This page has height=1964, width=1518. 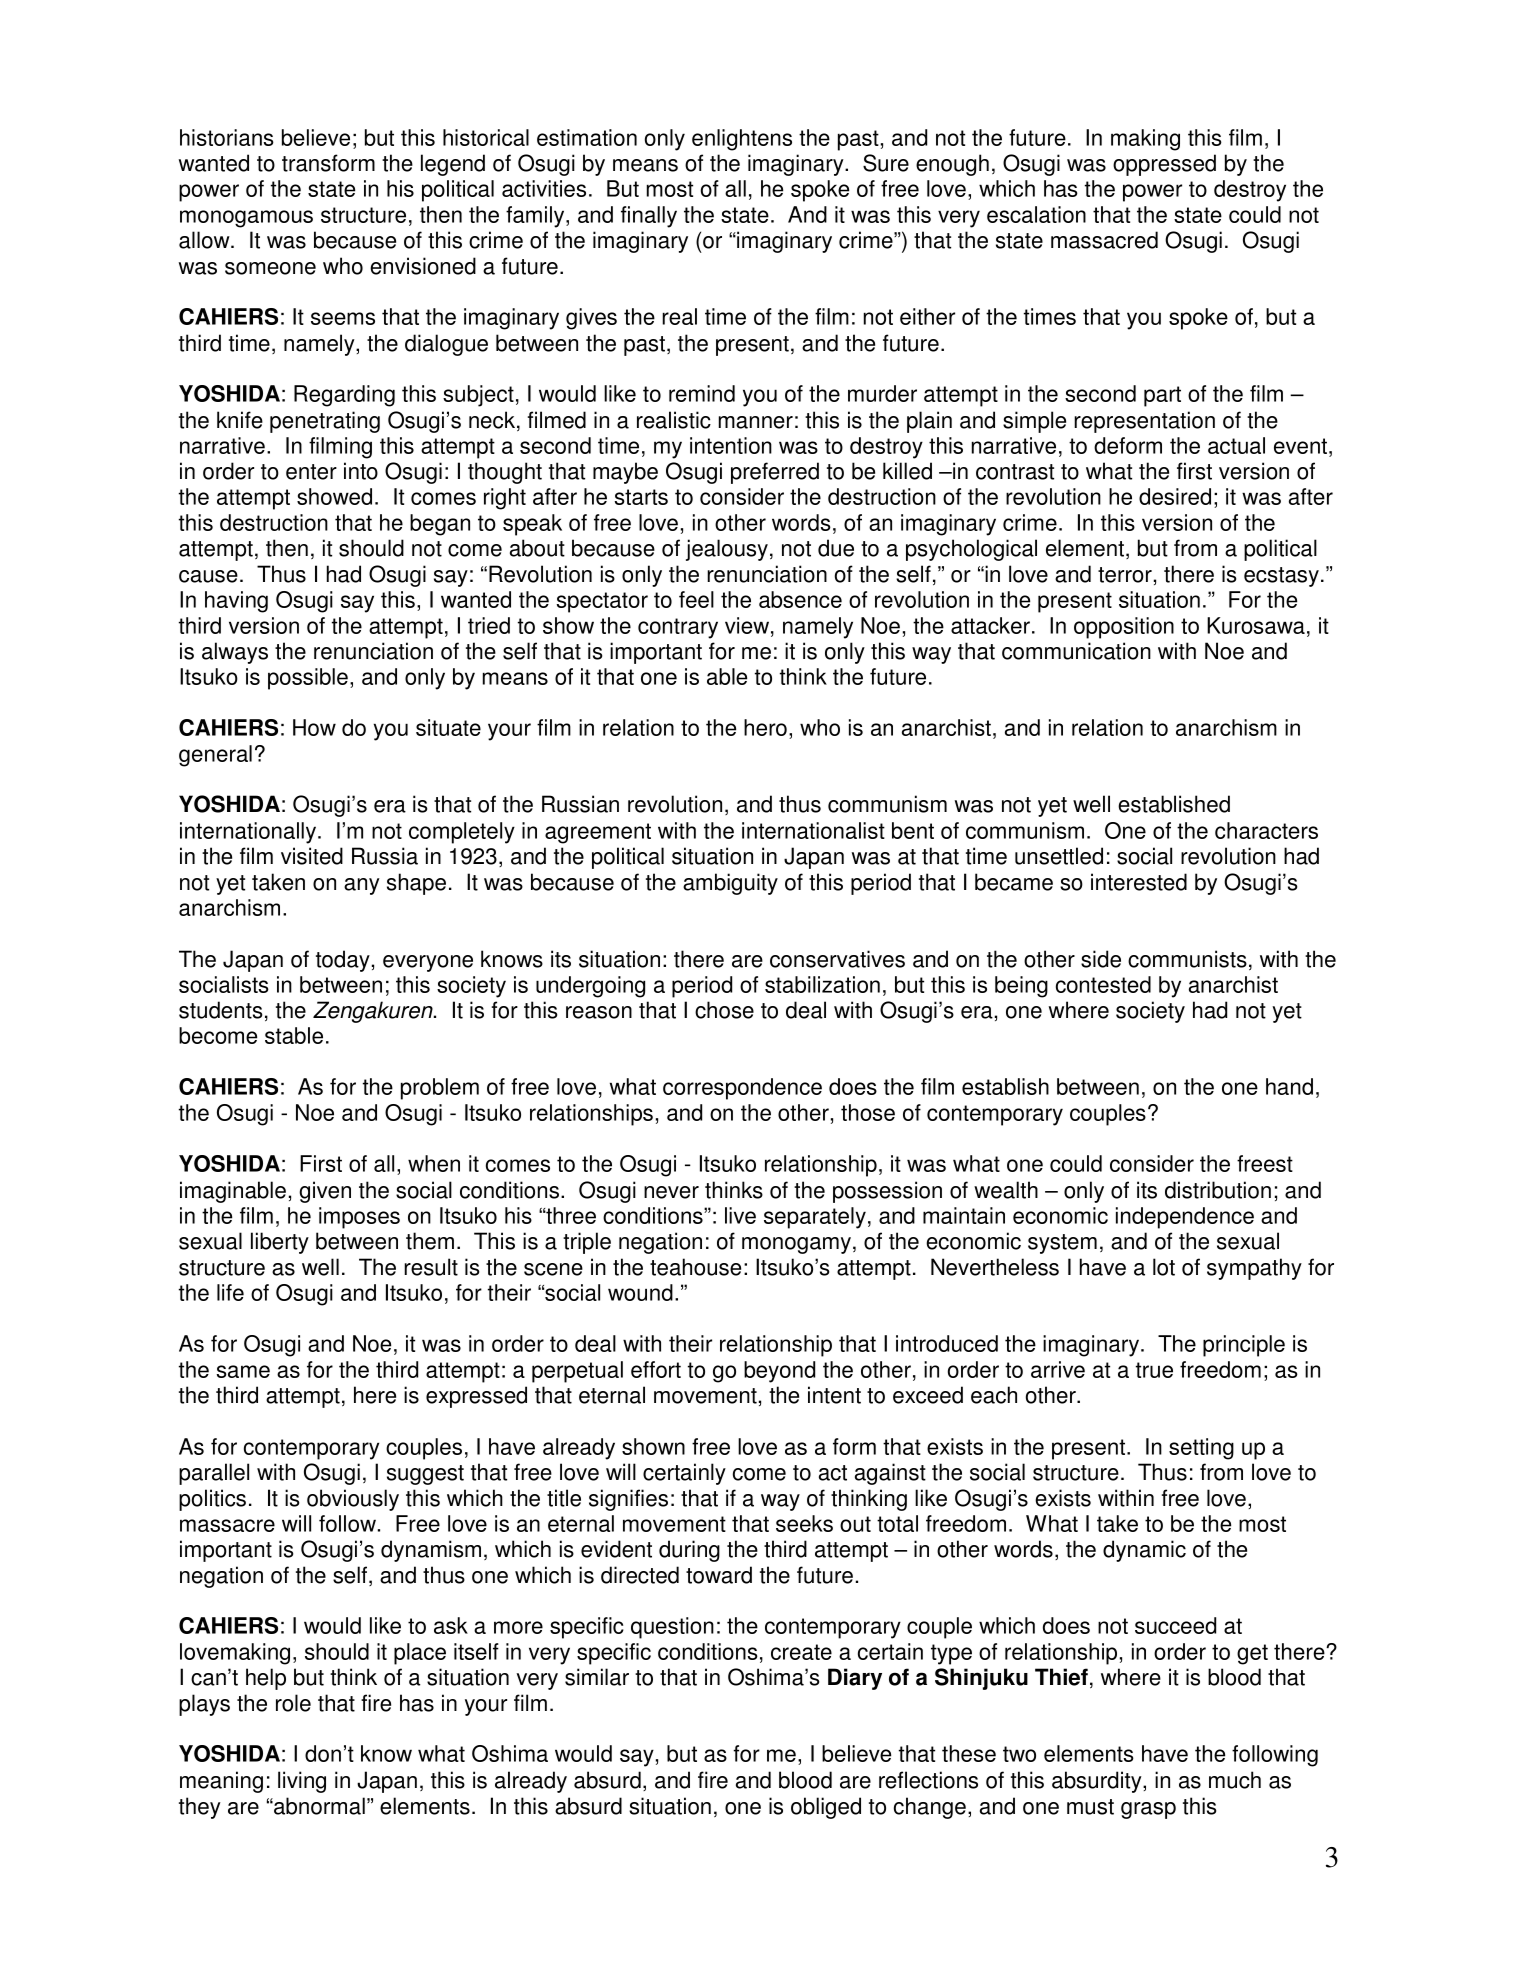 I want to click on living, so click(x=302, y=1782).
